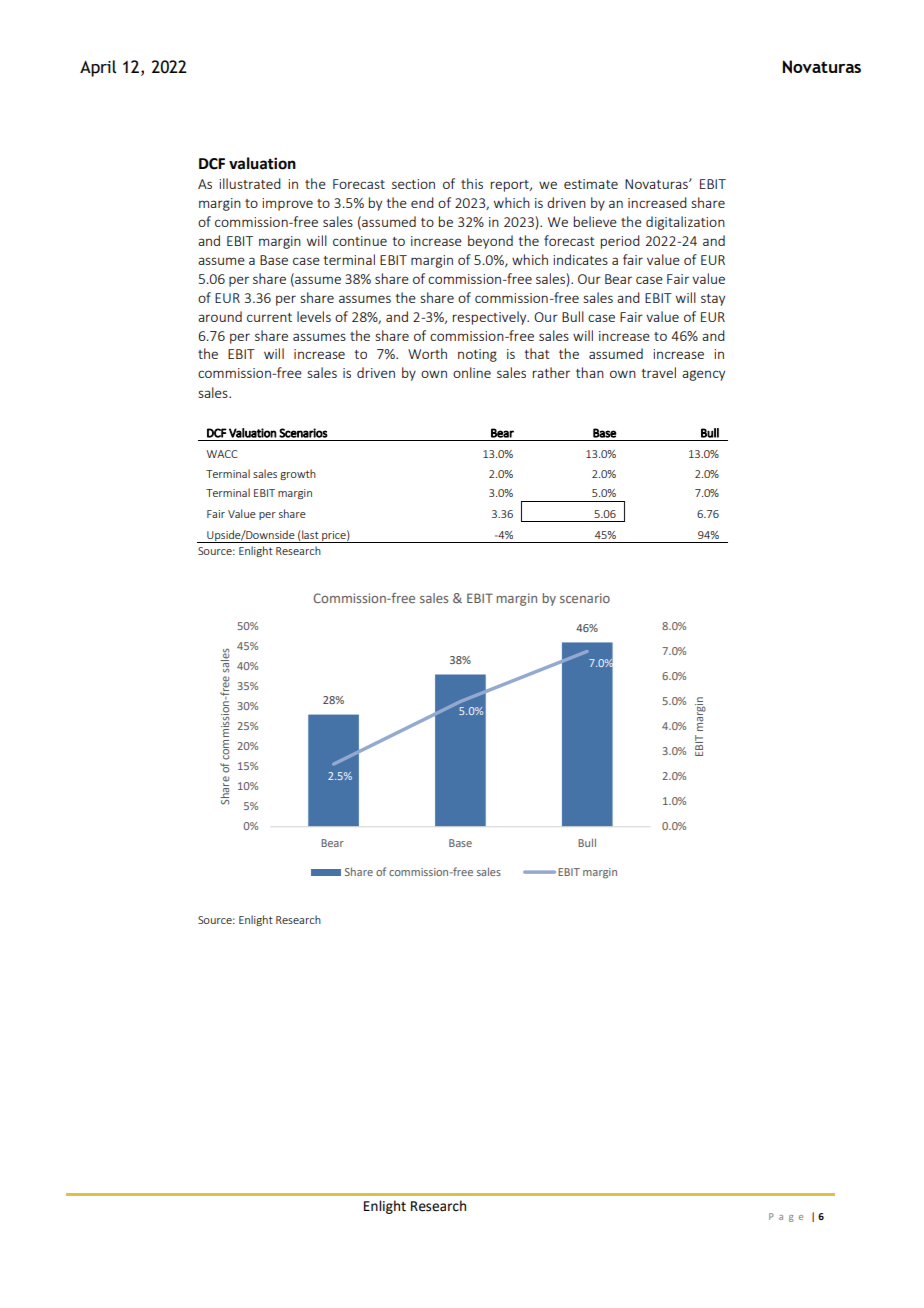 The width and height of the screenshot is (924, 1308). I want to click on believe, so click(595, 221).
